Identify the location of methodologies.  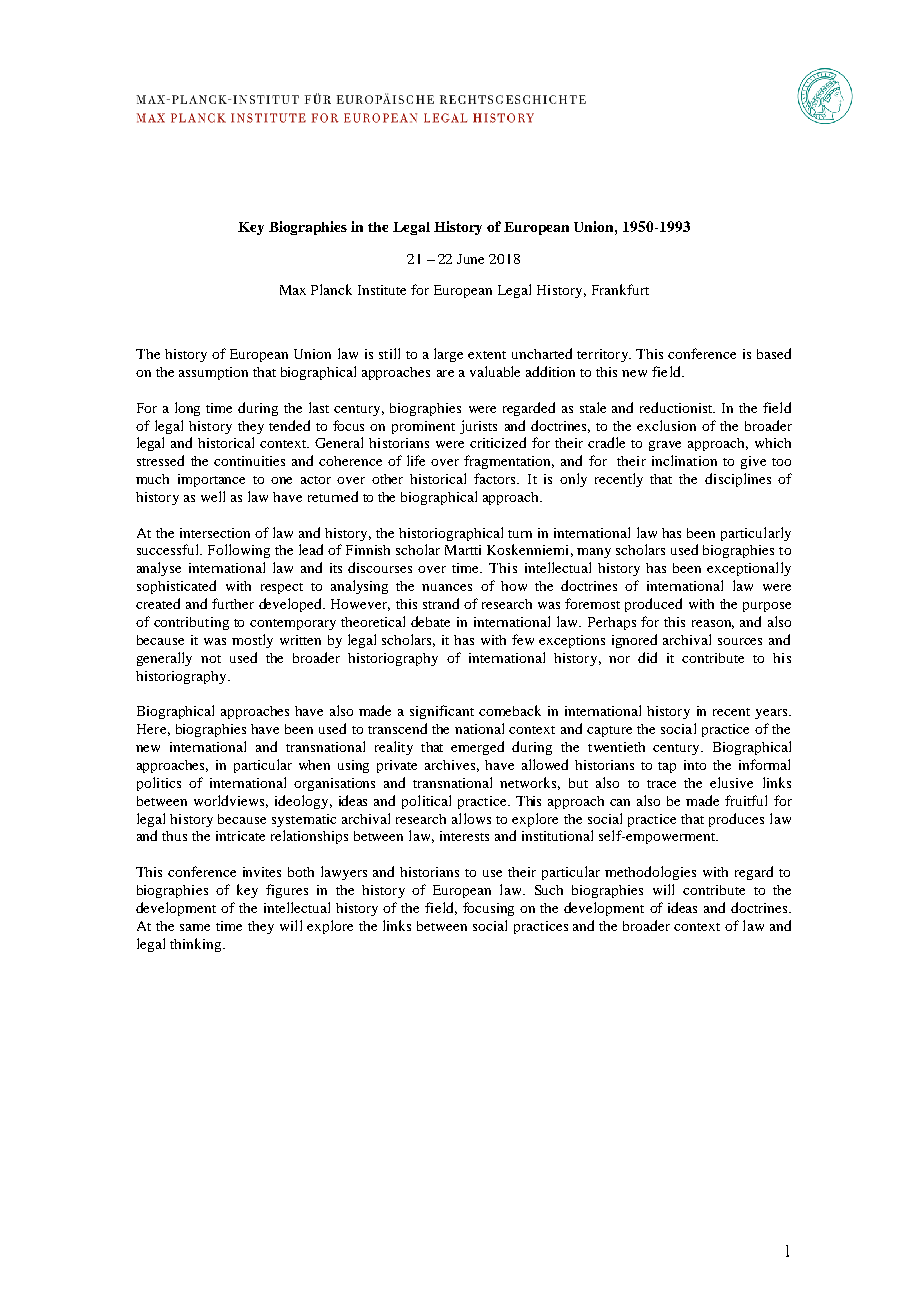
(650, 873).
